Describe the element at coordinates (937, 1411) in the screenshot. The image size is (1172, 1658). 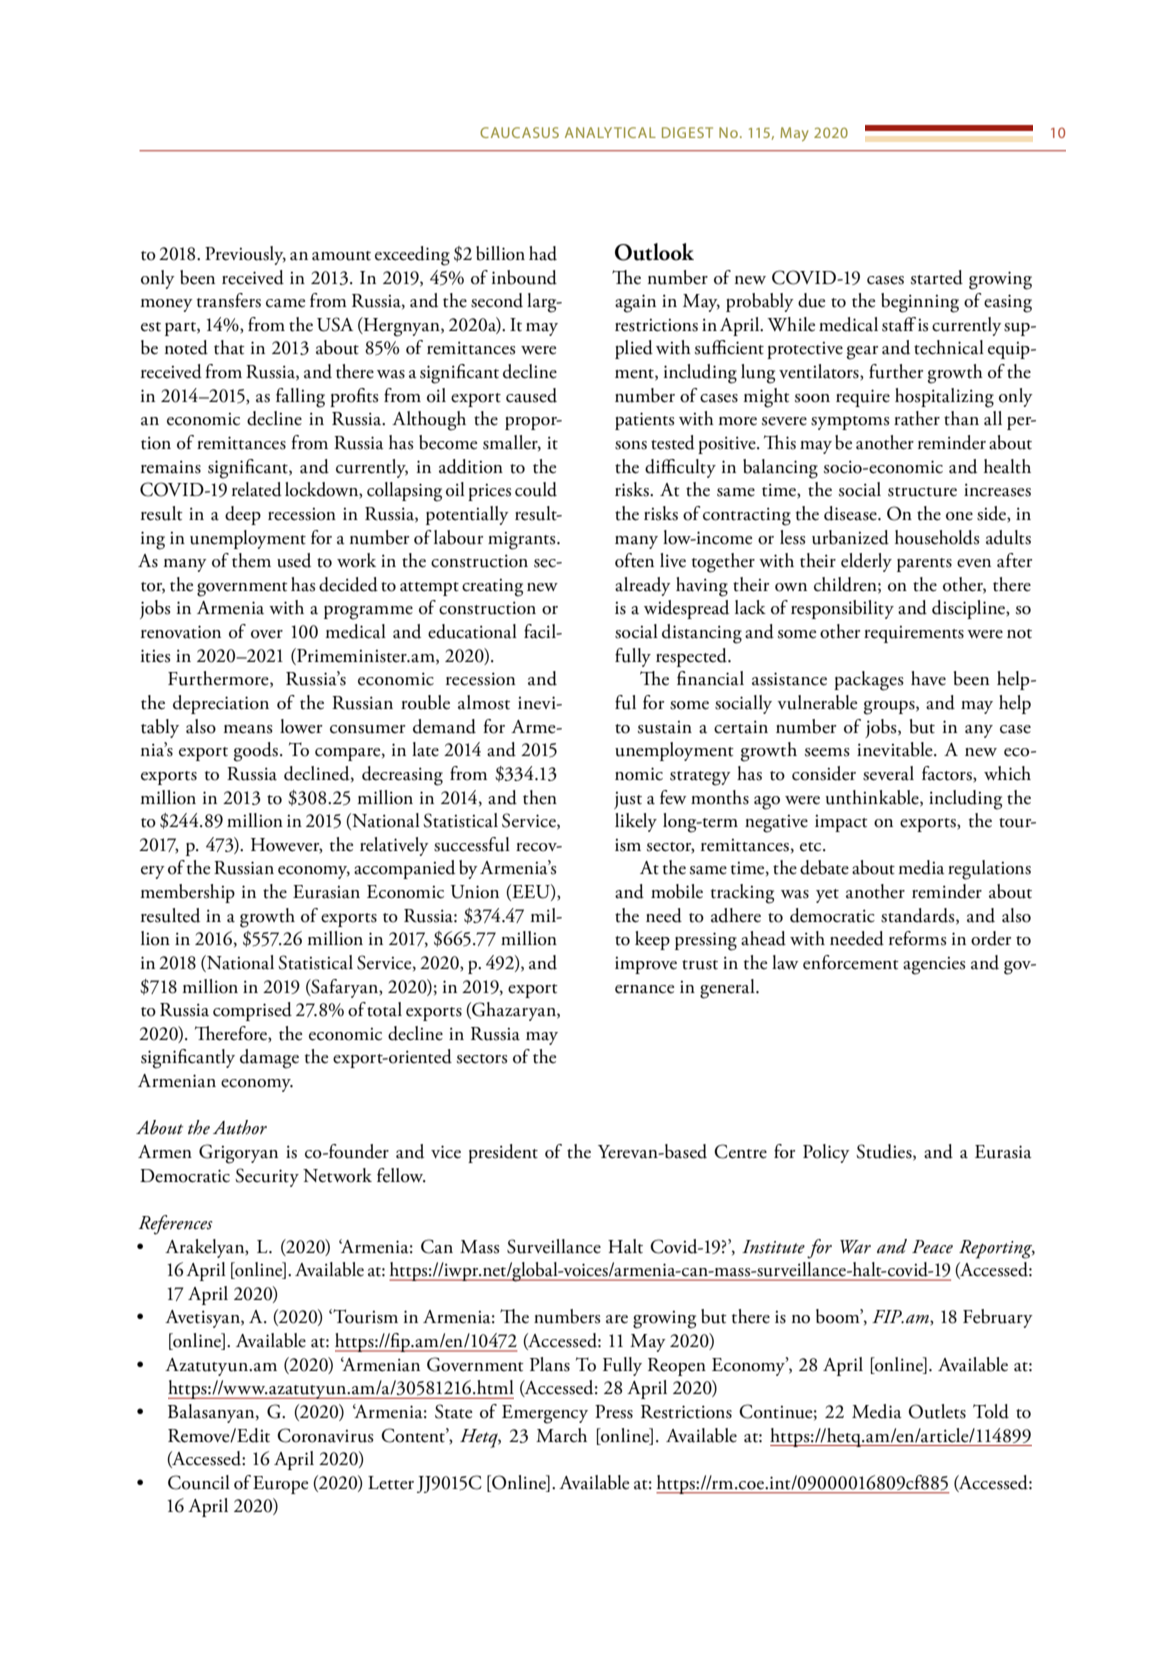
I see `Outlets` at that location.
